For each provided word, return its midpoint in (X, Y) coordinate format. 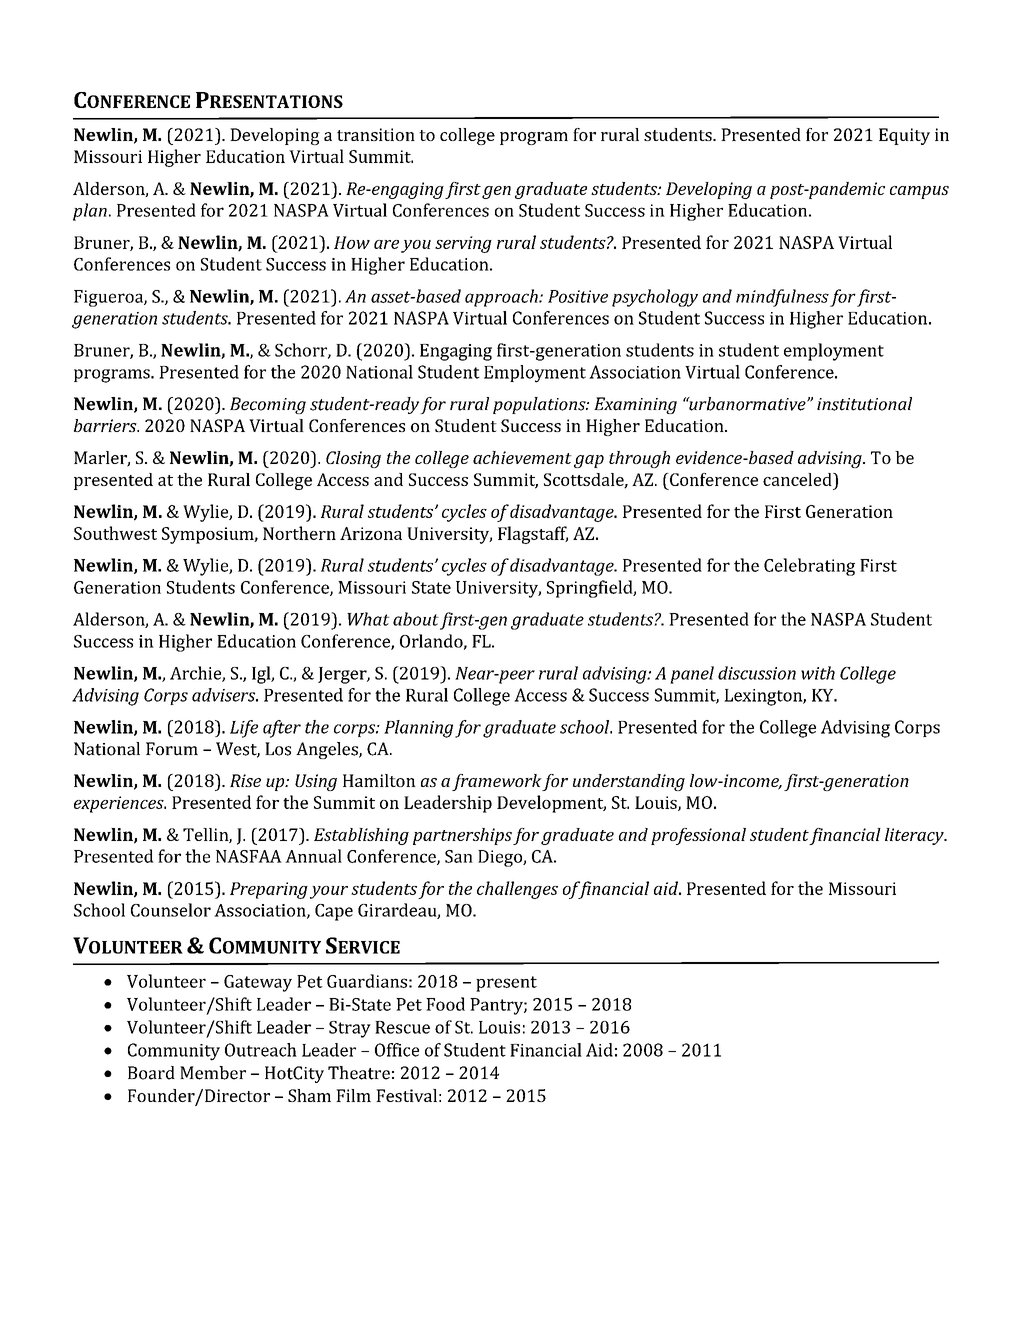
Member (213, 1073)
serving (463, 244)
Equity (904, 136)
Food (445, 1004)
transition (376, 134)
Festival (406, 1095)
